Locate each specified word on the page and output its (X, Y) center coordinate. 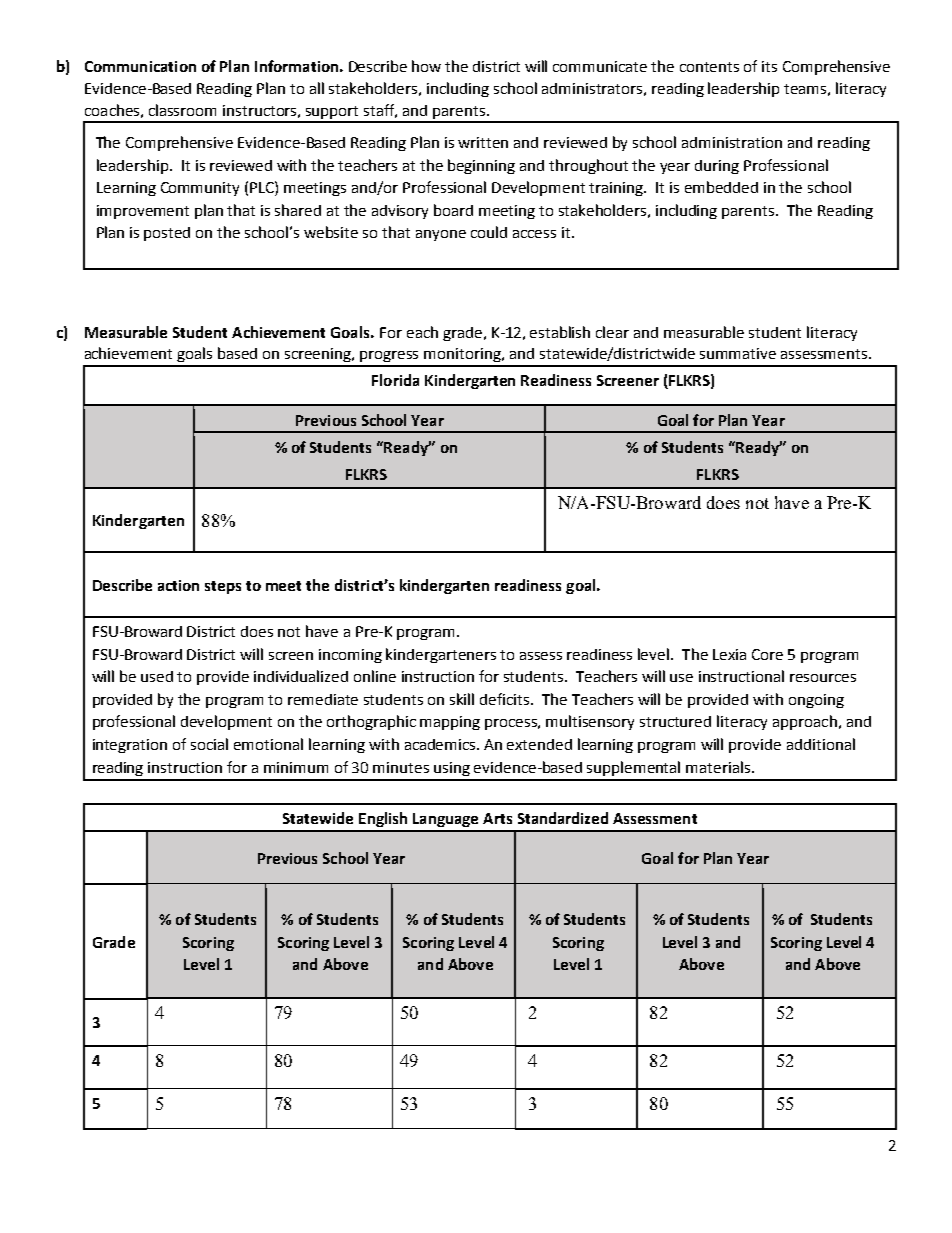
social (209, 744)
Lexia (729, 654)
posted (167, 234)
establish (560, 332)
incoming (350, 656)
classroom (182, 110)
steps (223, 587)
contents (709, 67)
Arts (497, 818)
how (426, 66)
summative (738, 353)
